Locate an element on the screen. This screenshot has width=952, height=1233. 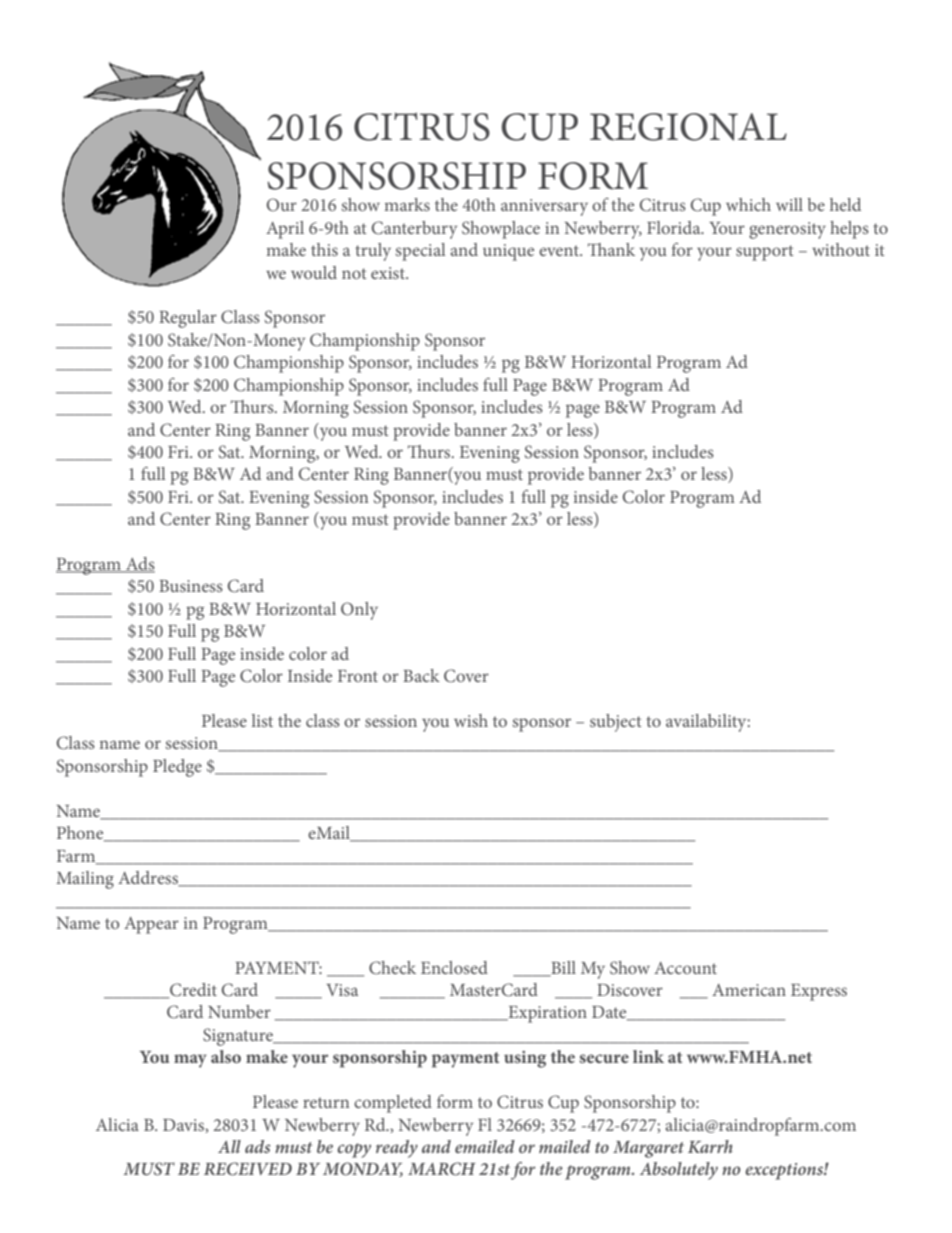
All is located at coordinates (229, 1146).
